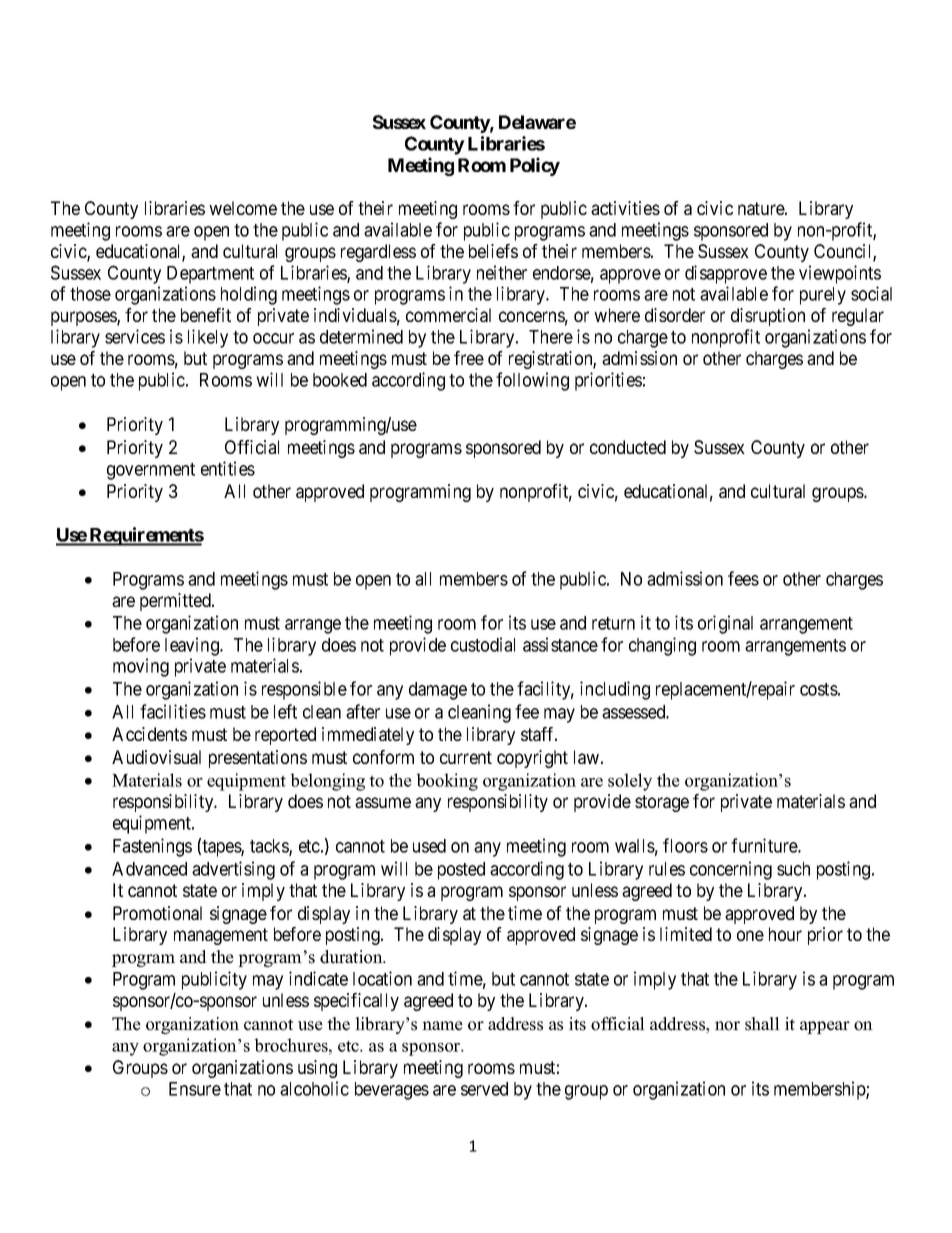 The height and width of the screenshot is (1233, 952). Describe the element at coordinates (768, 317) in the screenshot. I see `disruption` at that location.
